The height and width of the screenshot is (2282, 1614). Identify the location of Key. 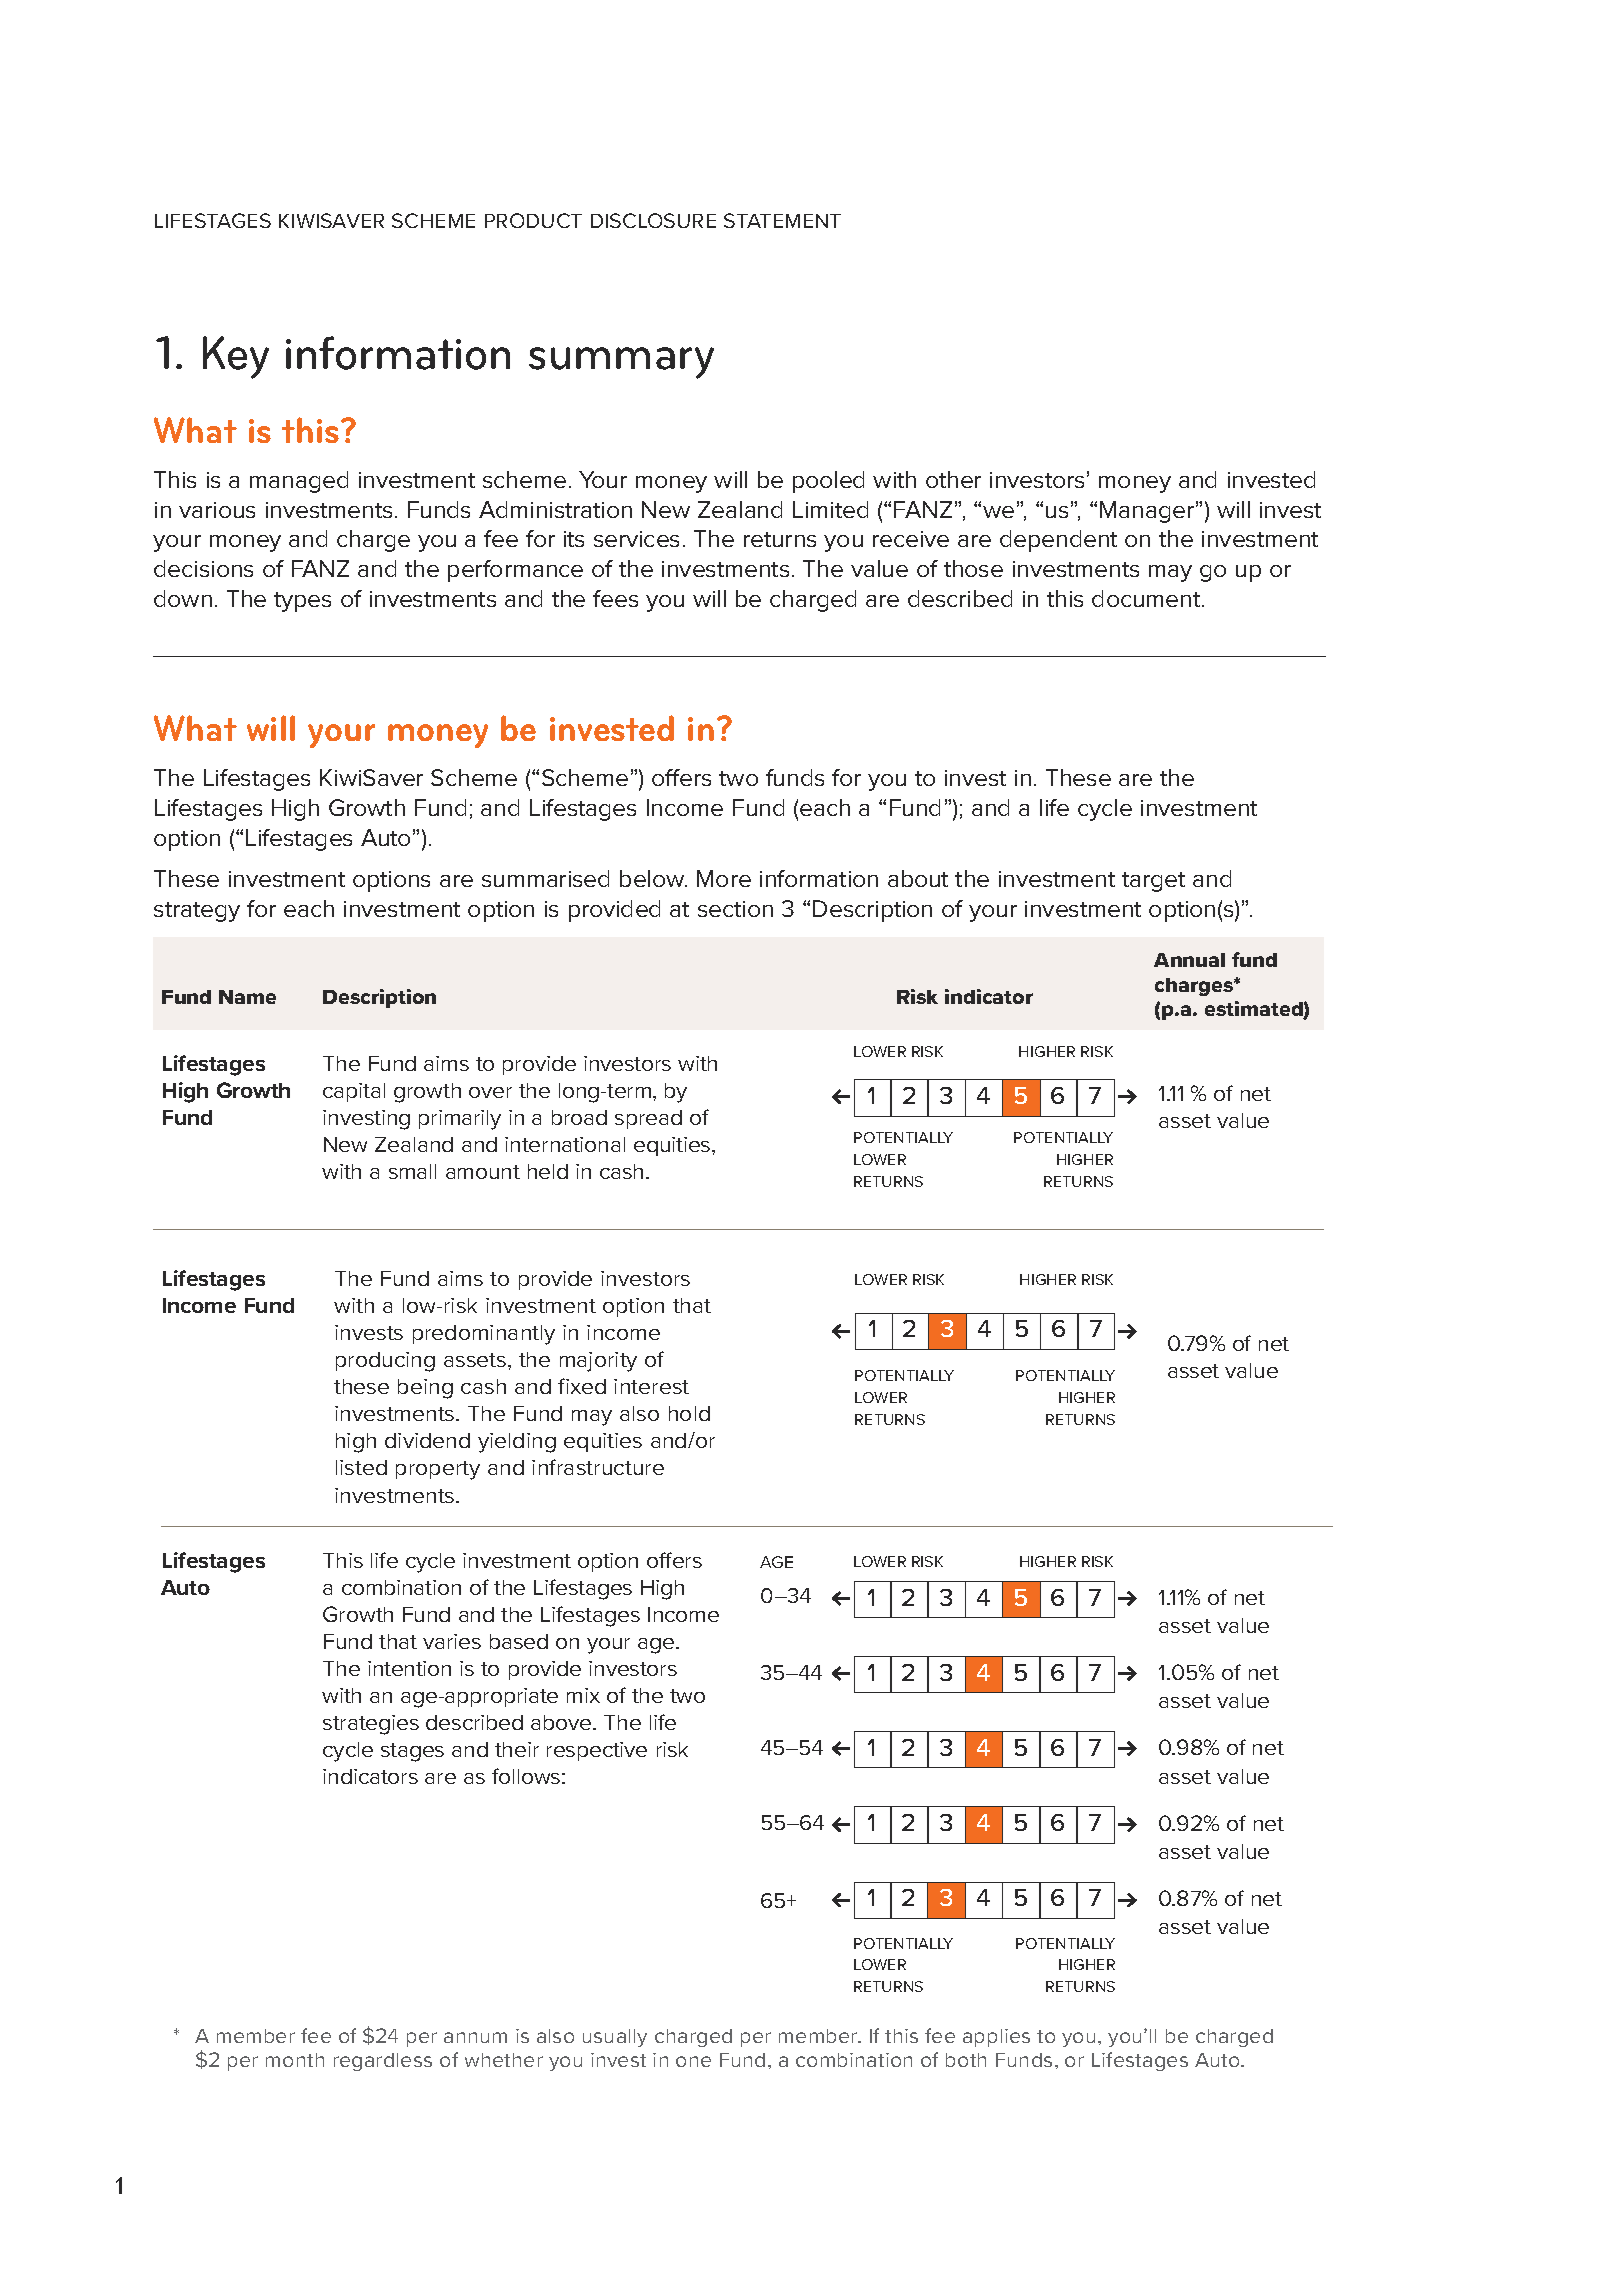
(236, 357).
